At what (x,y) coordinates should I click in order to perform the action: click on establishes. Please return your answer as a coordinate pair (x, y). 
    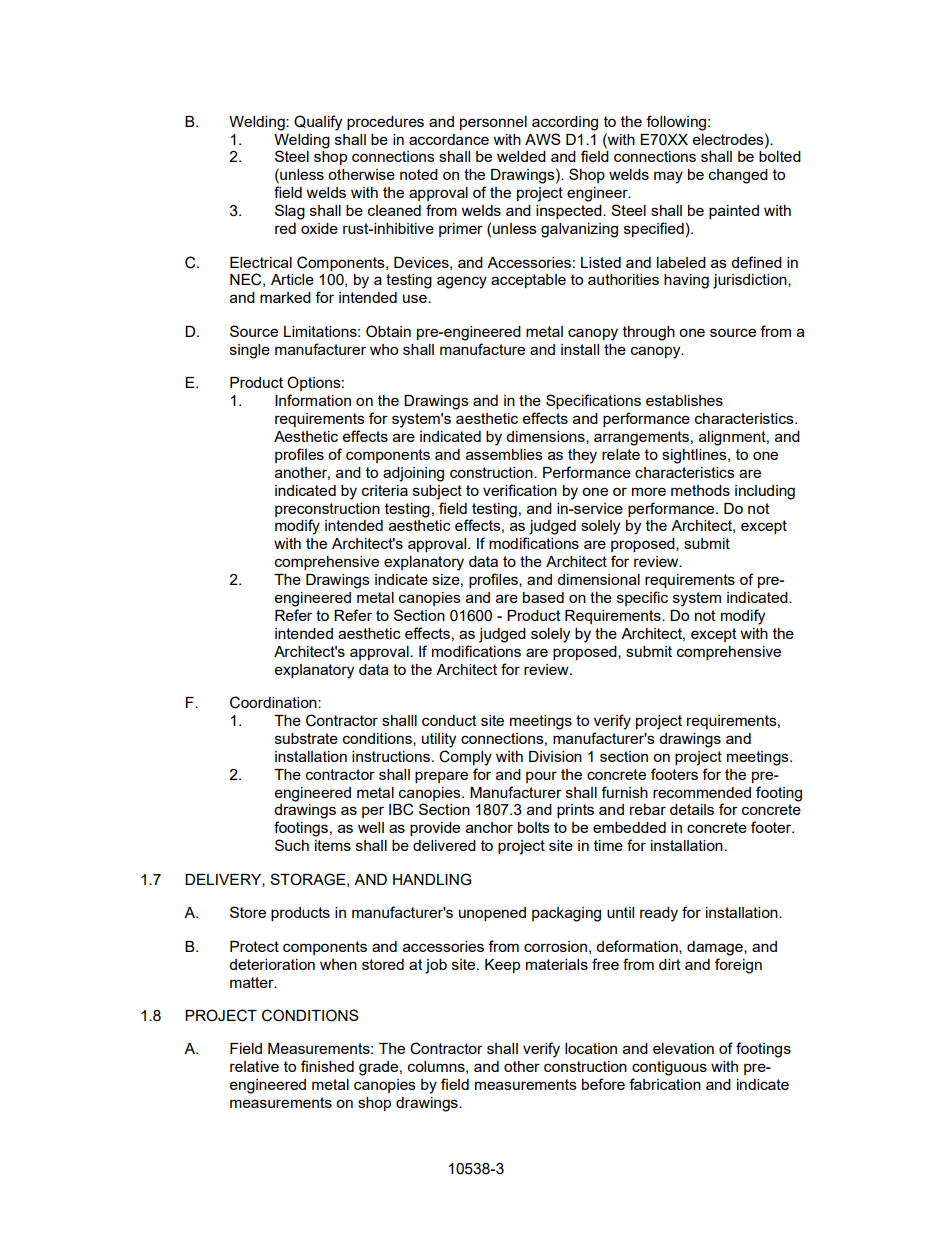
    Looking at the image, I should click on (684, 400).
